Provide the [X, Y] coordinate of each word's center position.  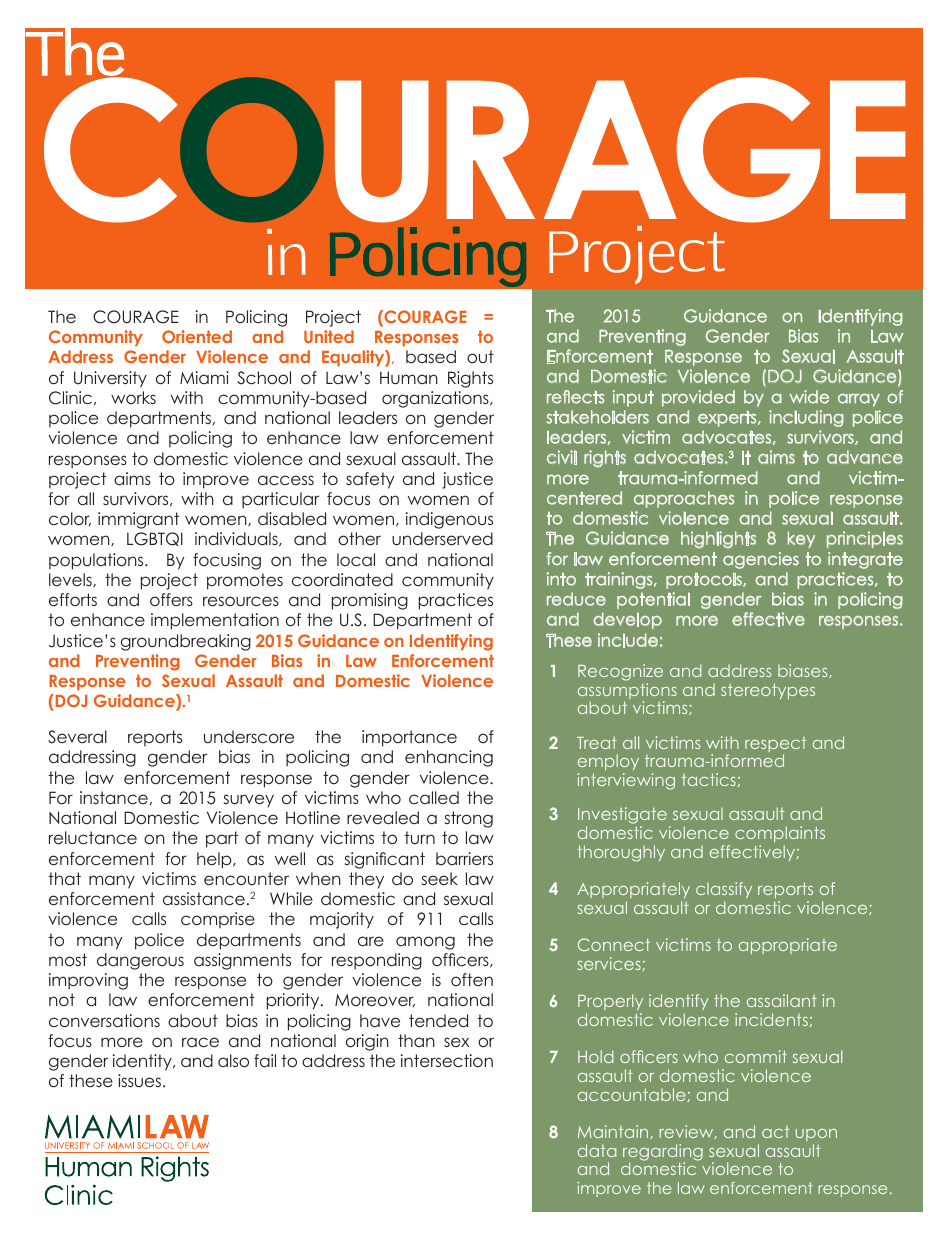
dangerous [140, 961]
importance [409, 738]
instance [114, 797]
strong [469, 819]
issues [141, 1080]
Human [409, 377]
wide [809, 397]
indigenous [449, 520]
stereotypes [768, 691]
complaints [780, 834]
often [472, 979]
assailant [782, 1000]
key [801, 539]
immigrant [138, 520]
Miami [204, 377]
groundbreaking [186, 642]
